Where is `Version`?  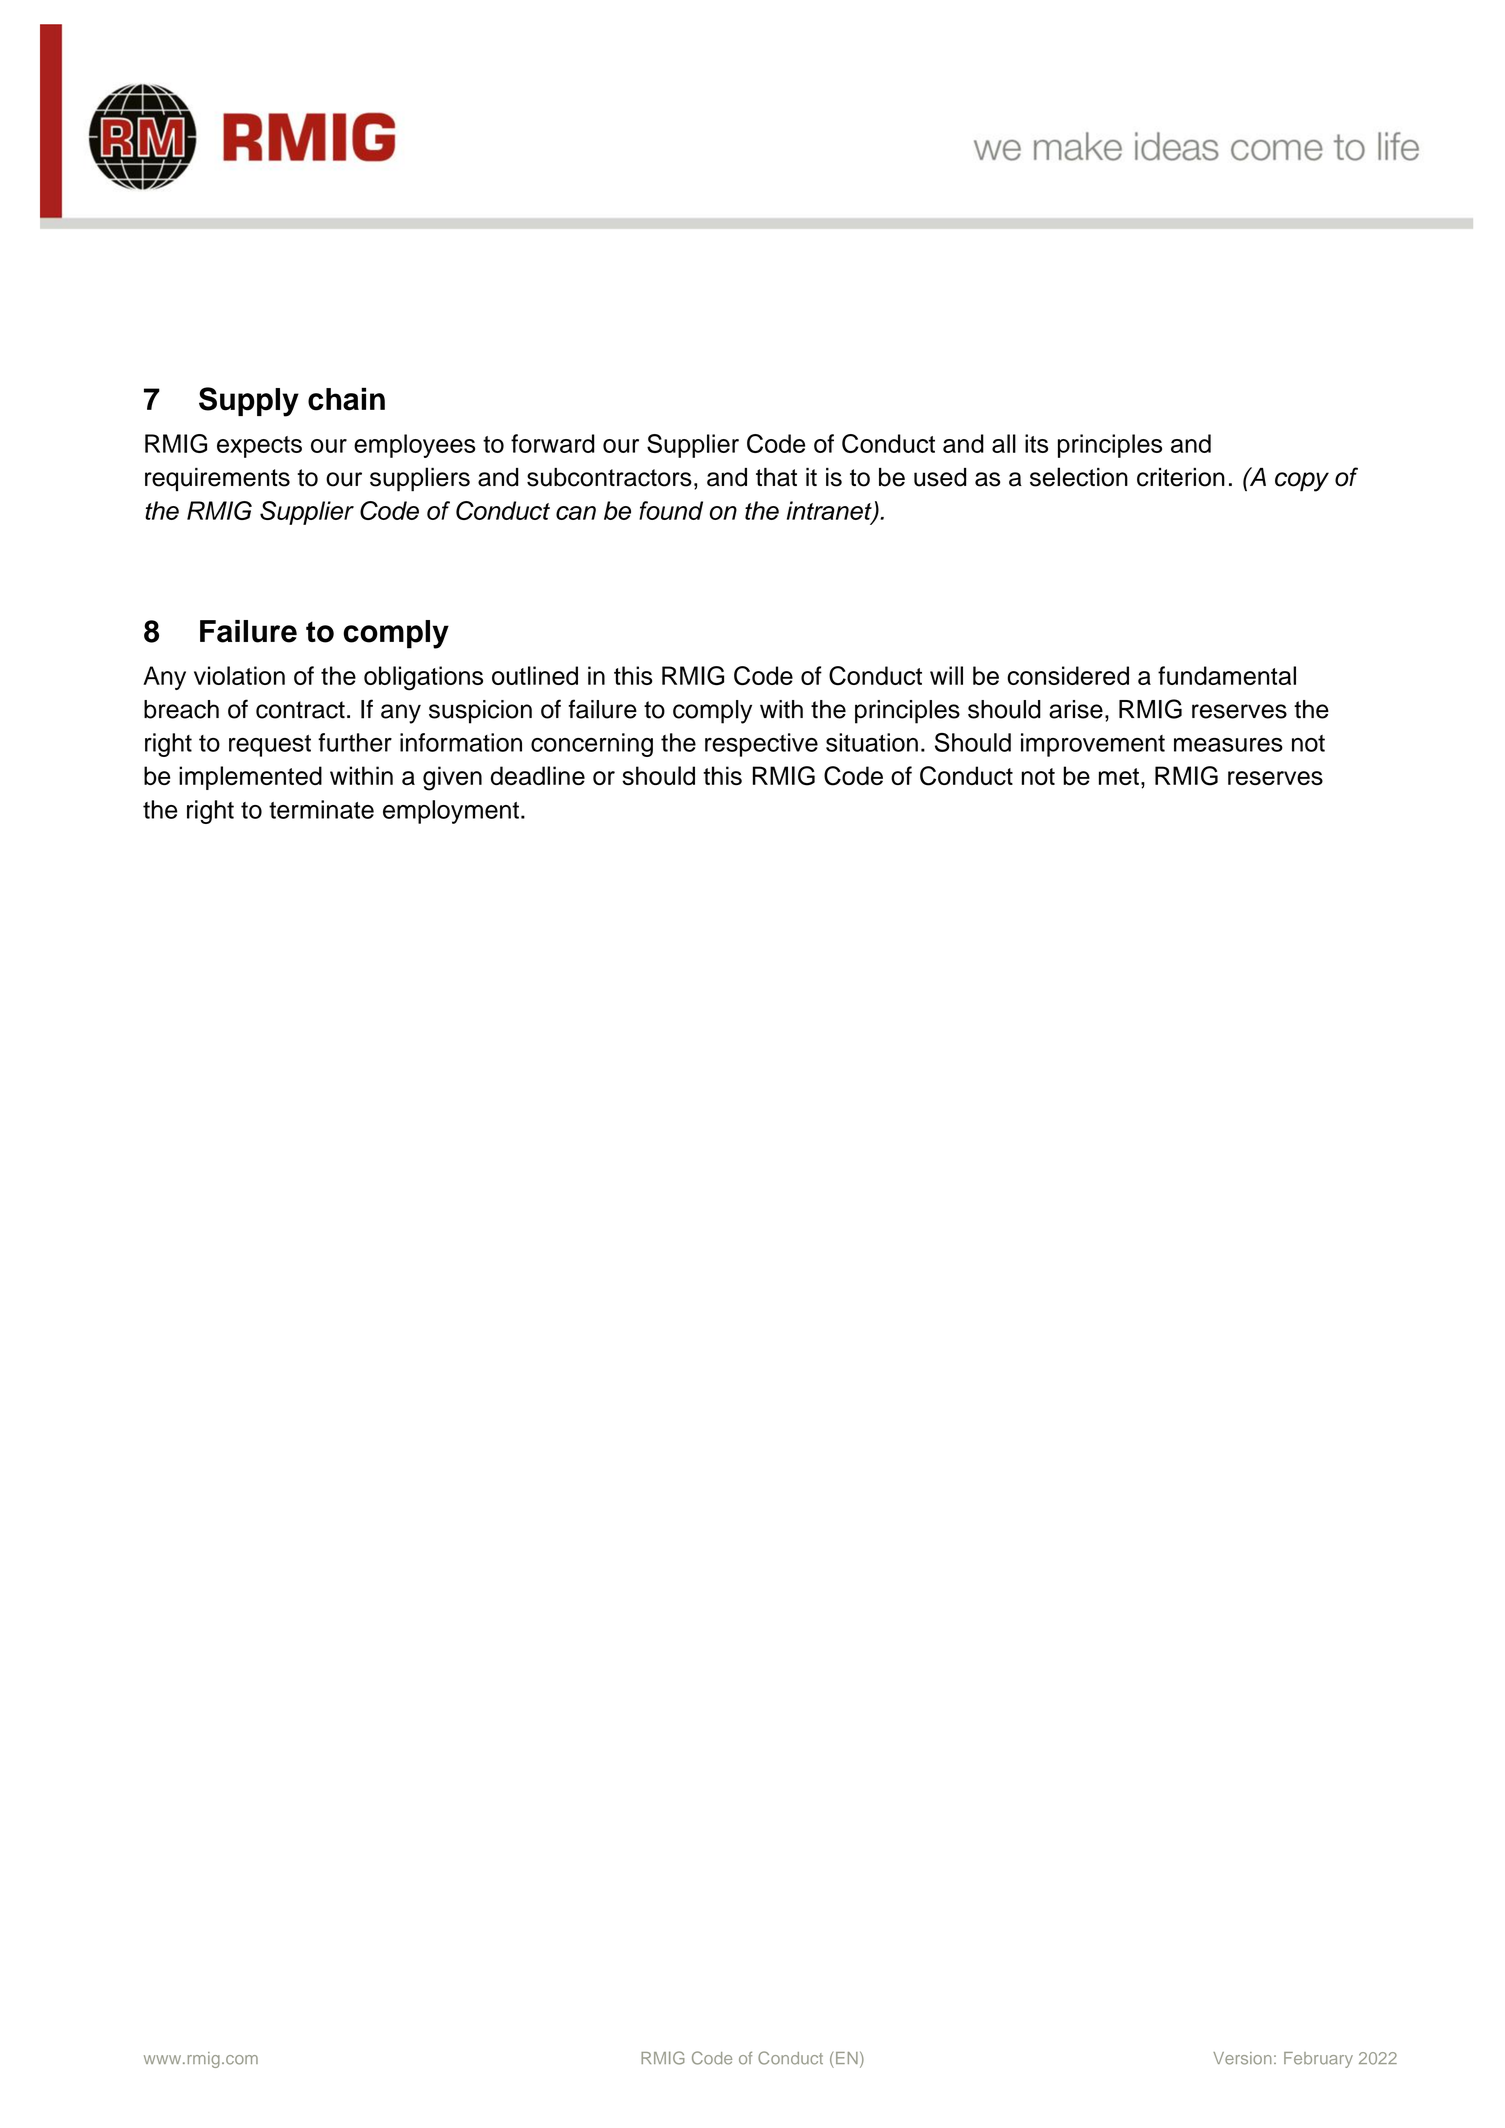
Version is located at coordinates (1242, 2058).
